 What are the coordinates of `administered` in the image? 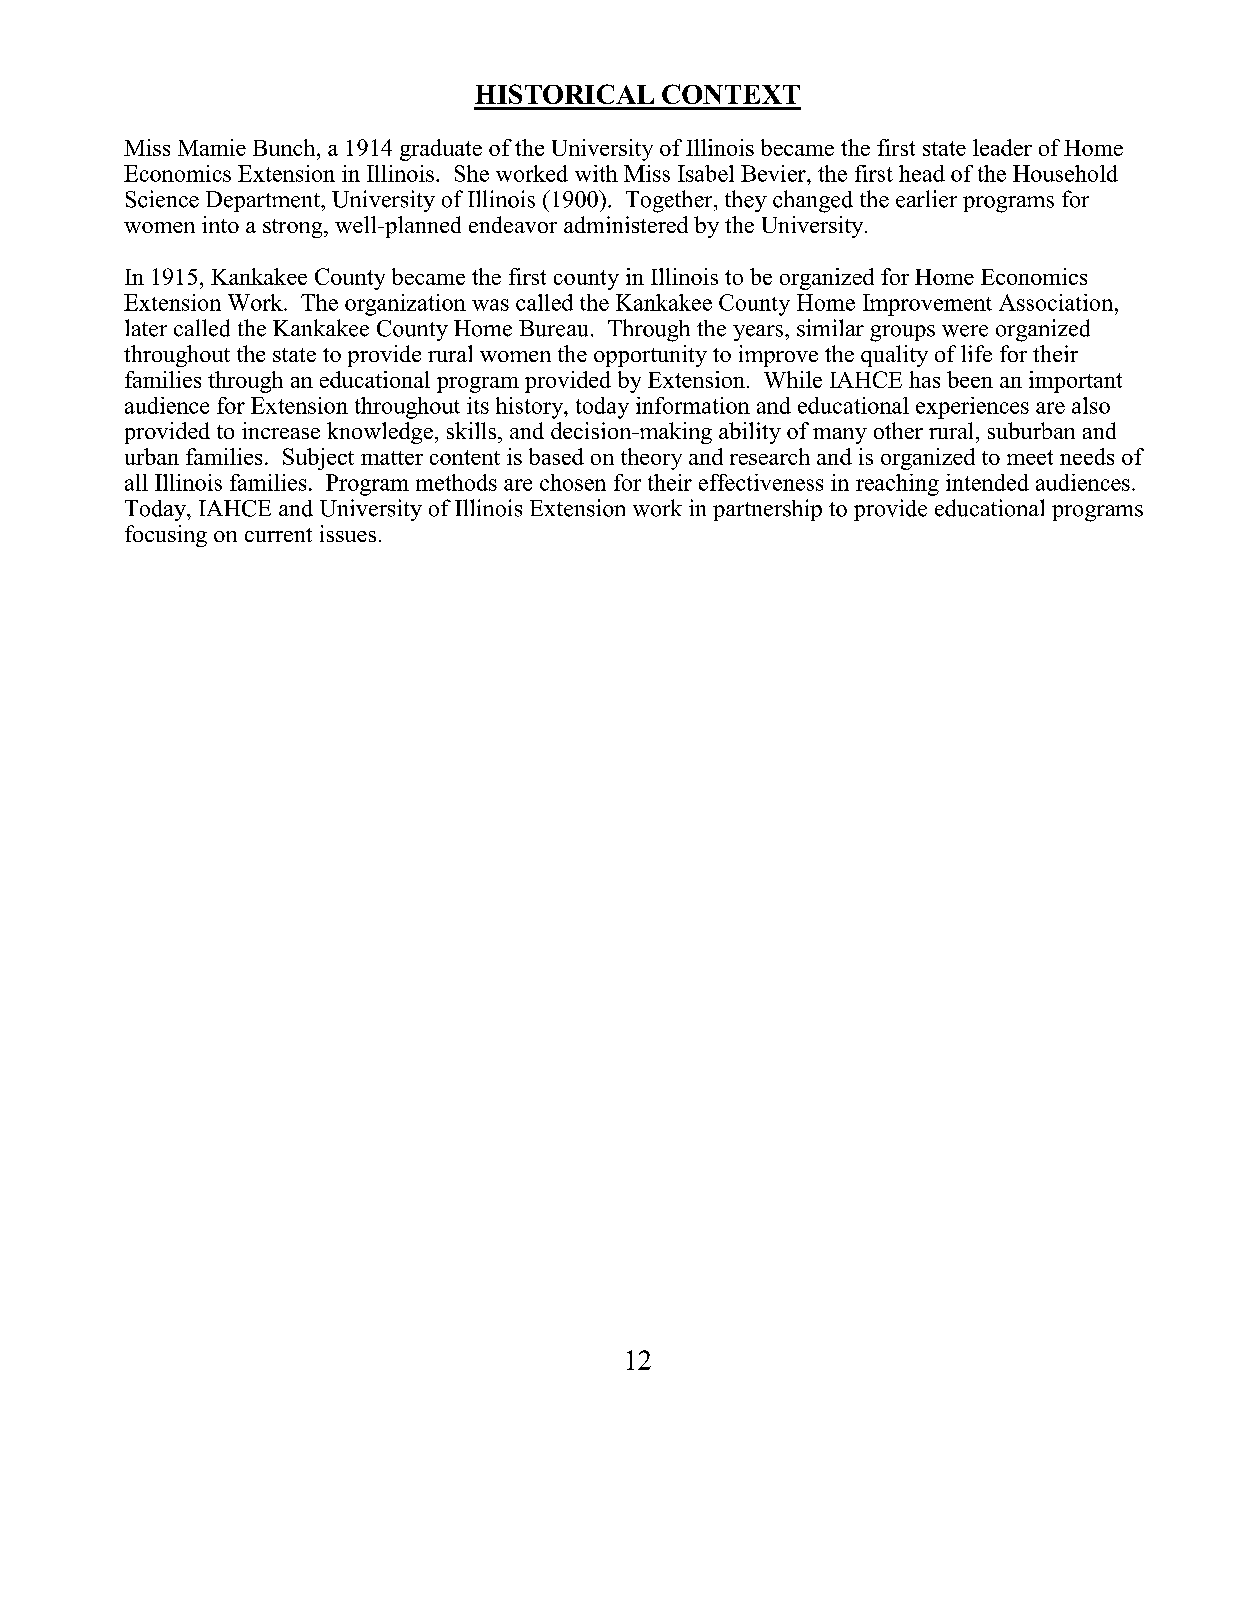 It's located at (626, 224).
